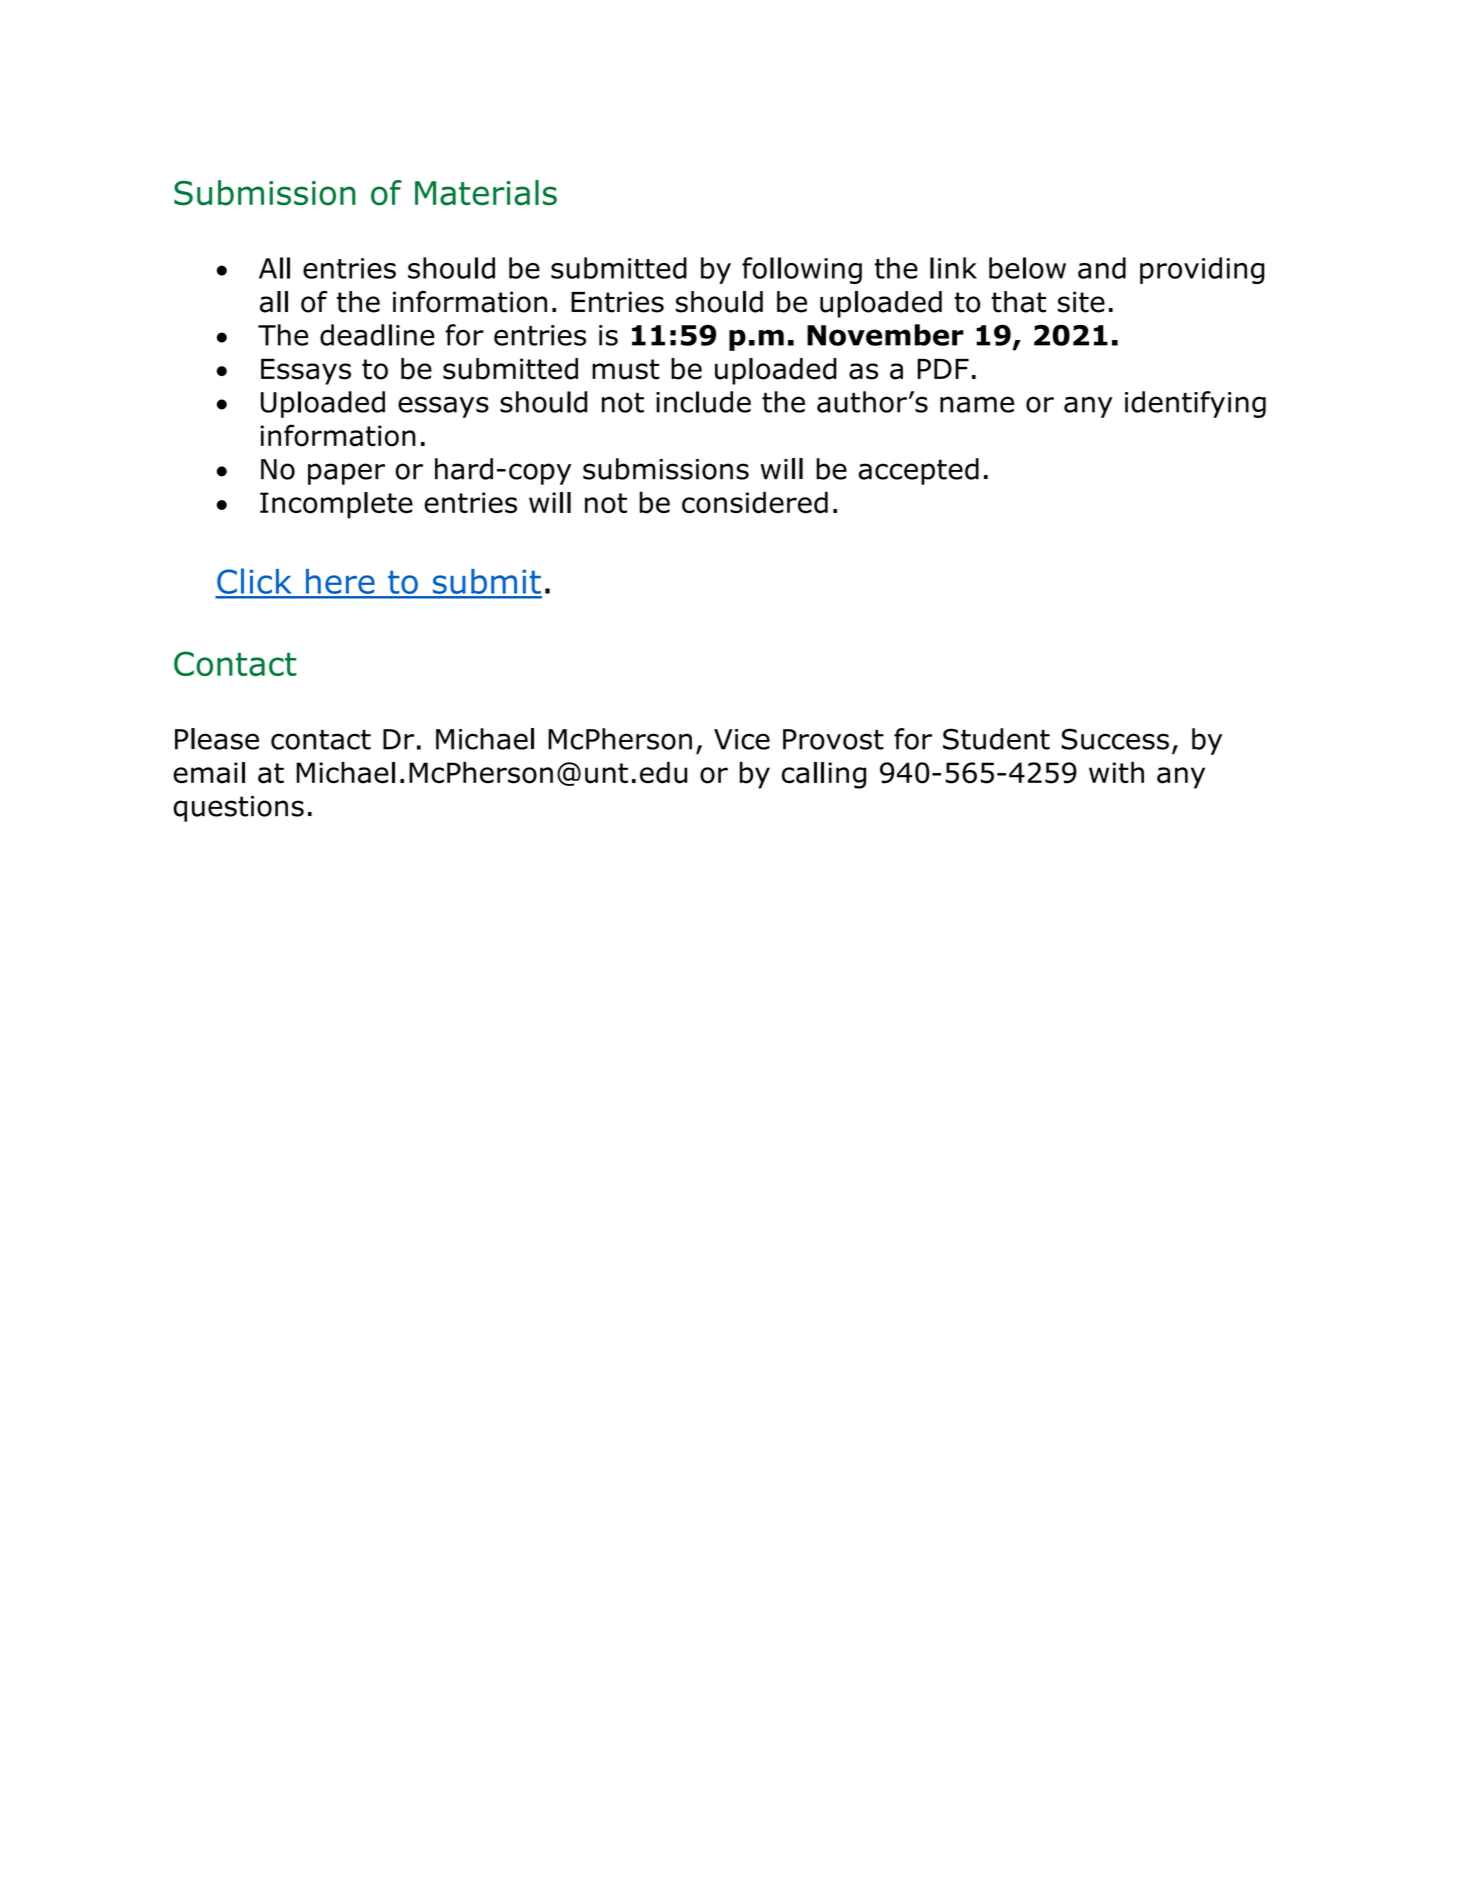  I want to click on questions, so click(238, 809).
